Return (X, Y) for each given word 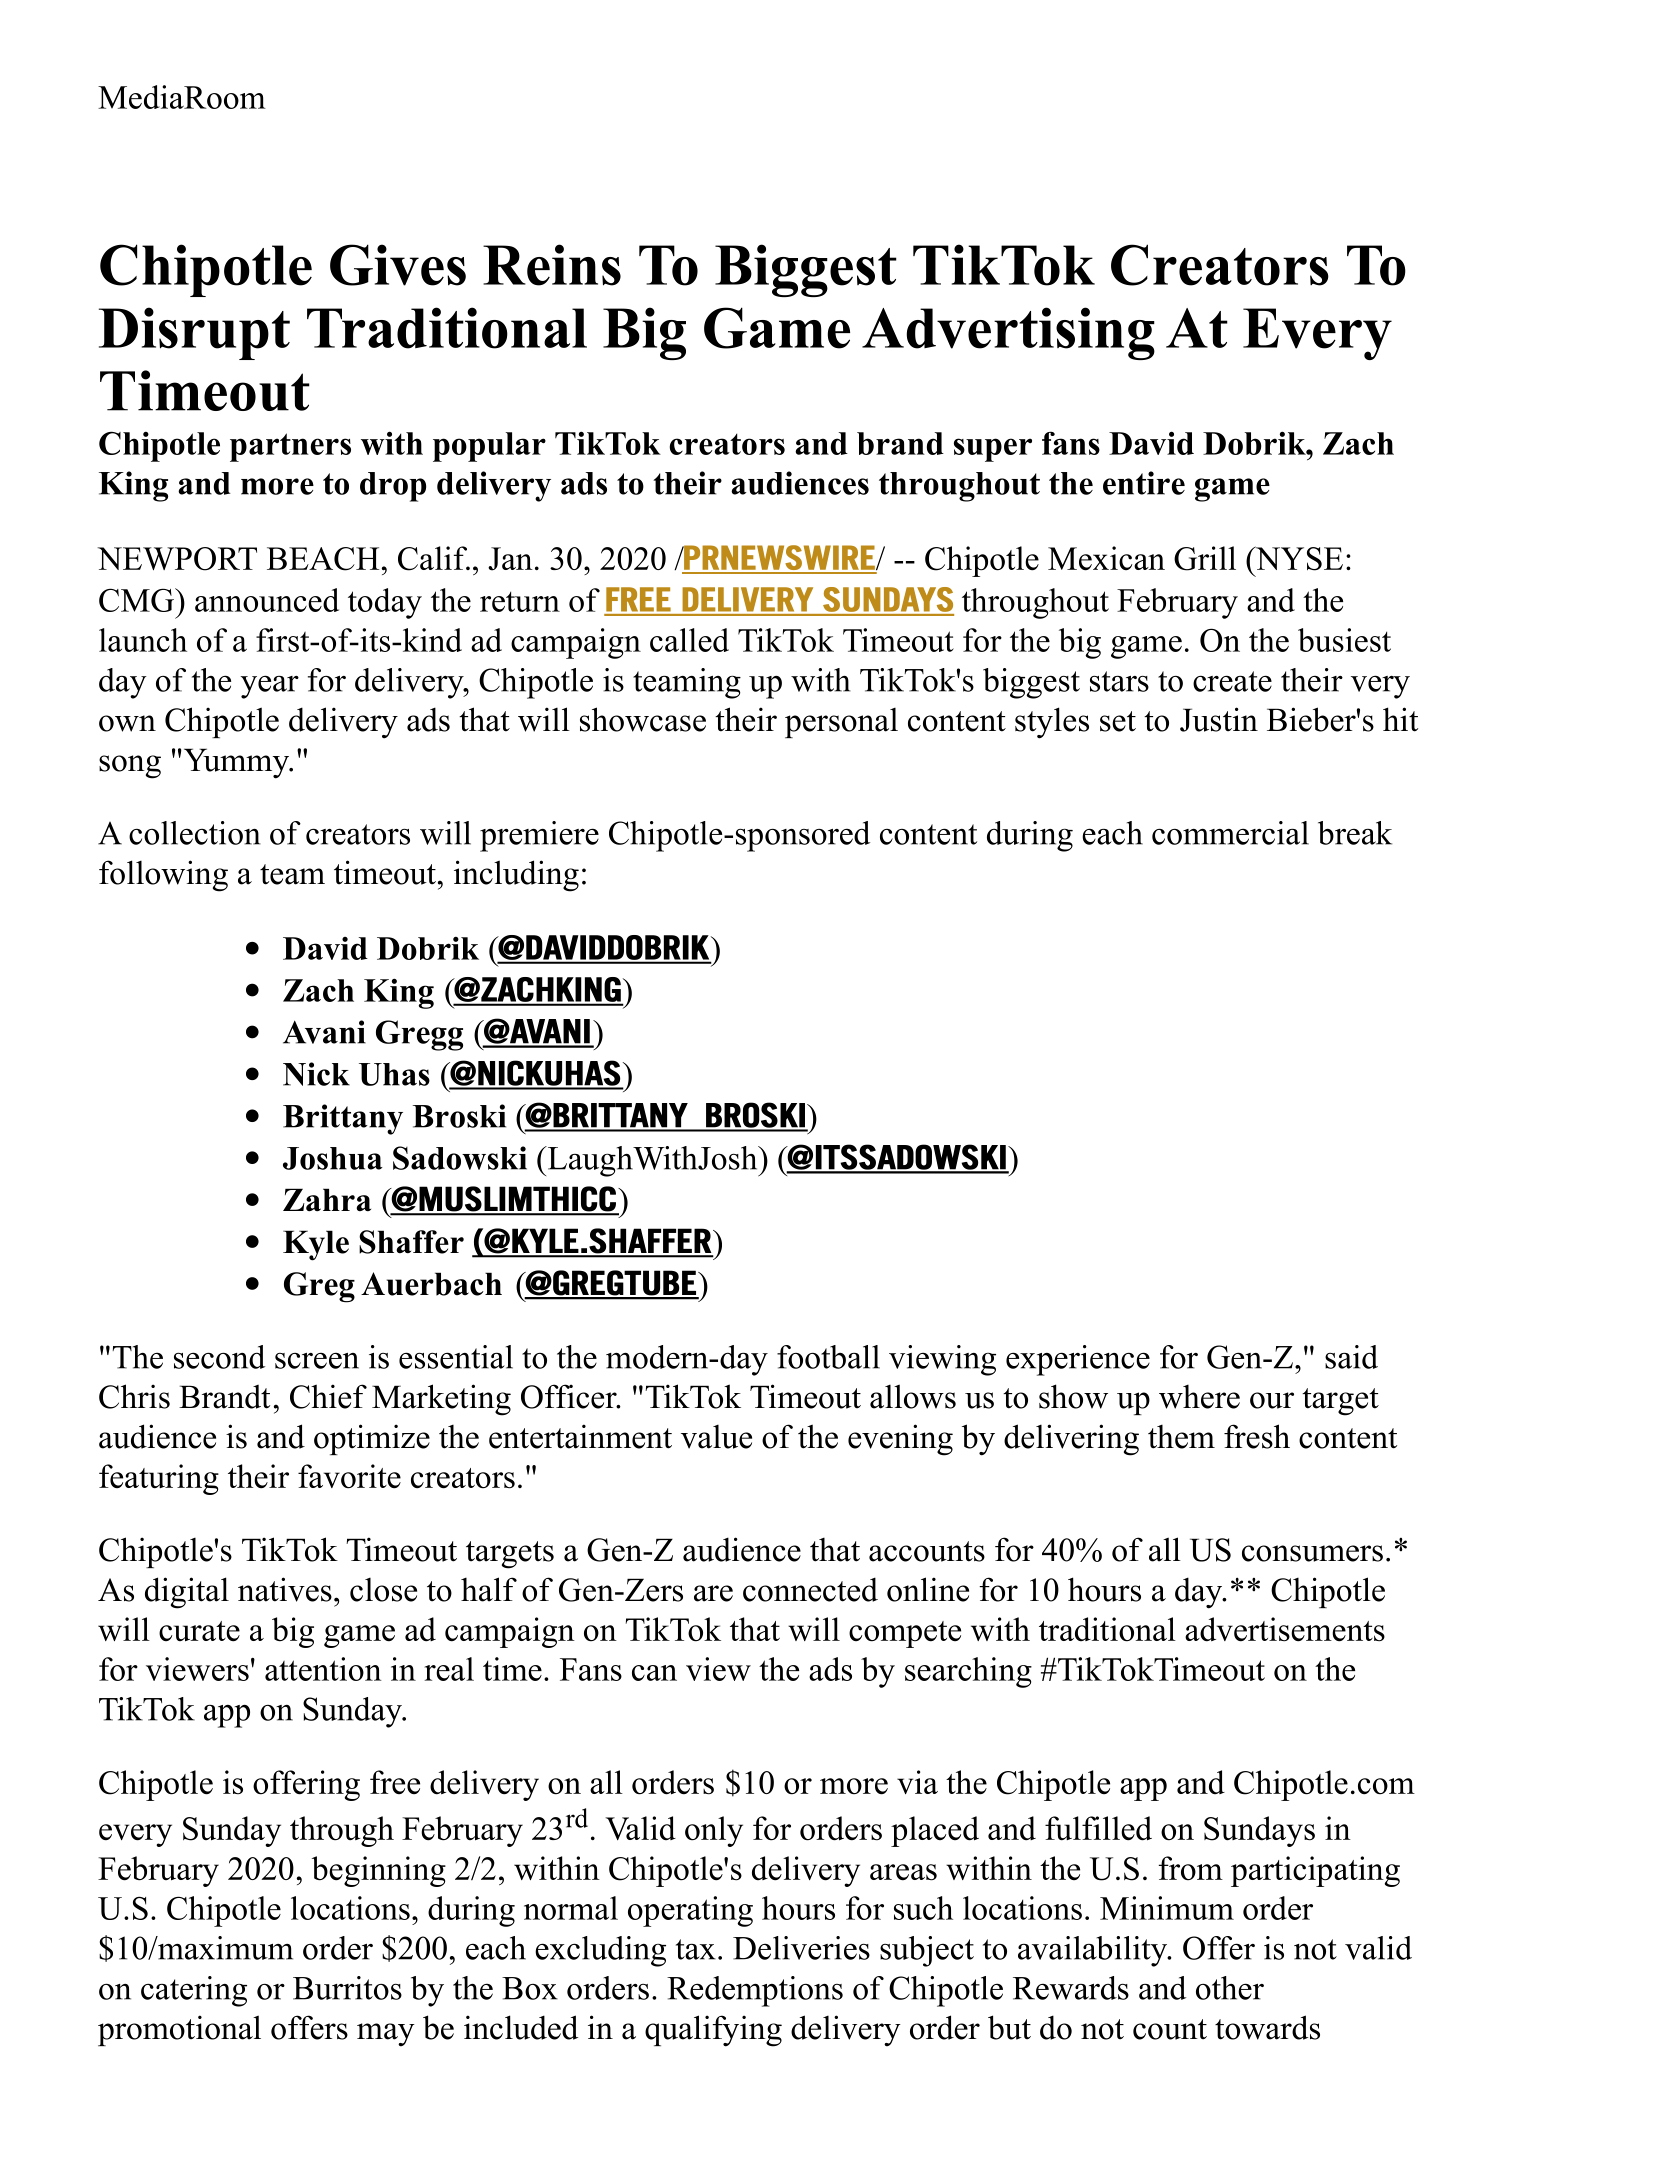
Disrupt (194, 333)
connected (810, 1589)
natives (285, 1589)
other (1230, 1988)
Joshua (333, 1158)
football (828, 1357)
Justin (1219, 719)
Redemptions (755, 1991)
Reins (552, 265)
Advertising (1008, 333)
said (1351, 1357)
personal (841, 723)
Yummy (236, 763)
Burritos (347, 1988)
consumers (1312, 1553)
